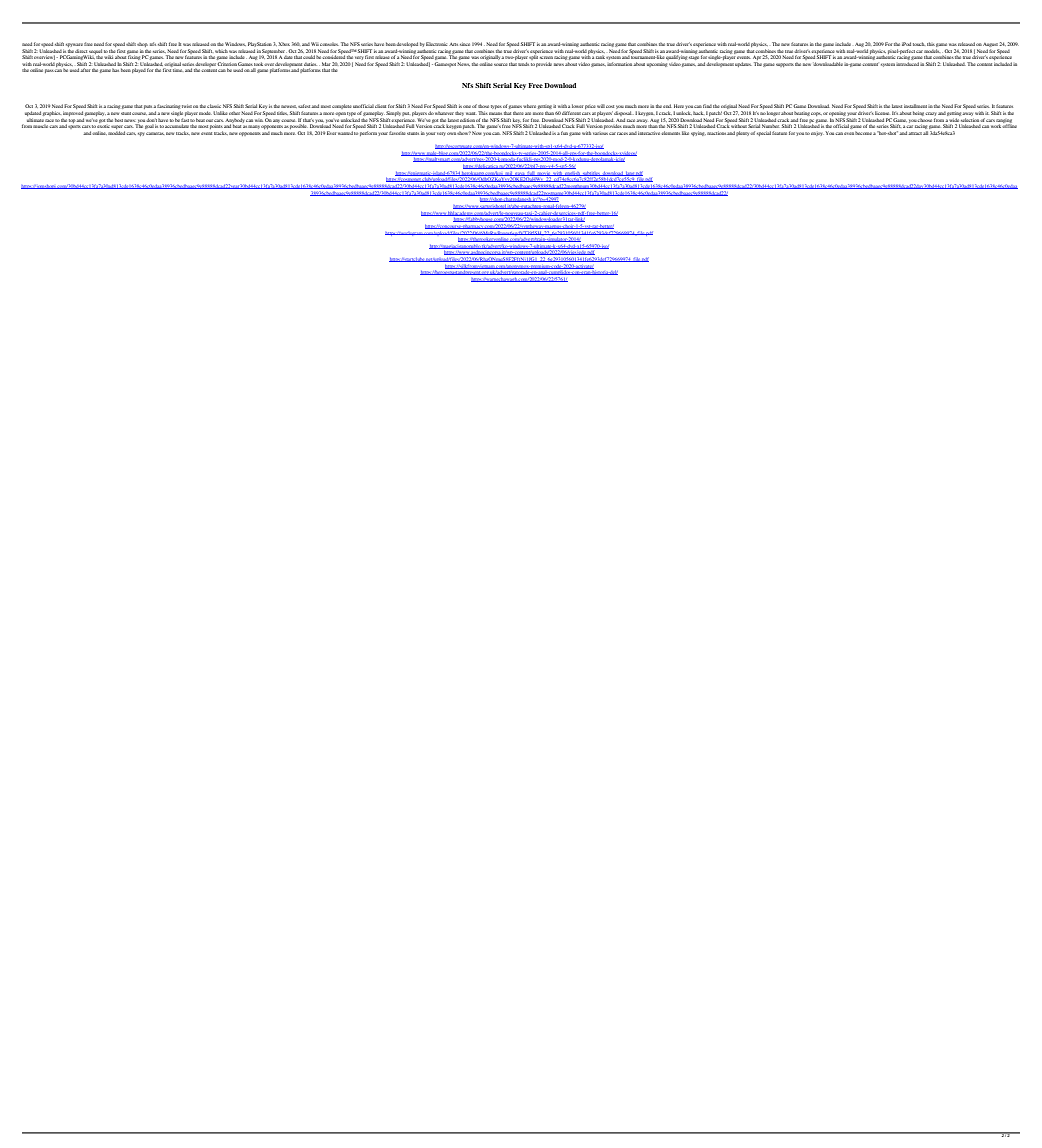 This image has height=1148, width=1042. I want to click on touch, so click(919, 44).
